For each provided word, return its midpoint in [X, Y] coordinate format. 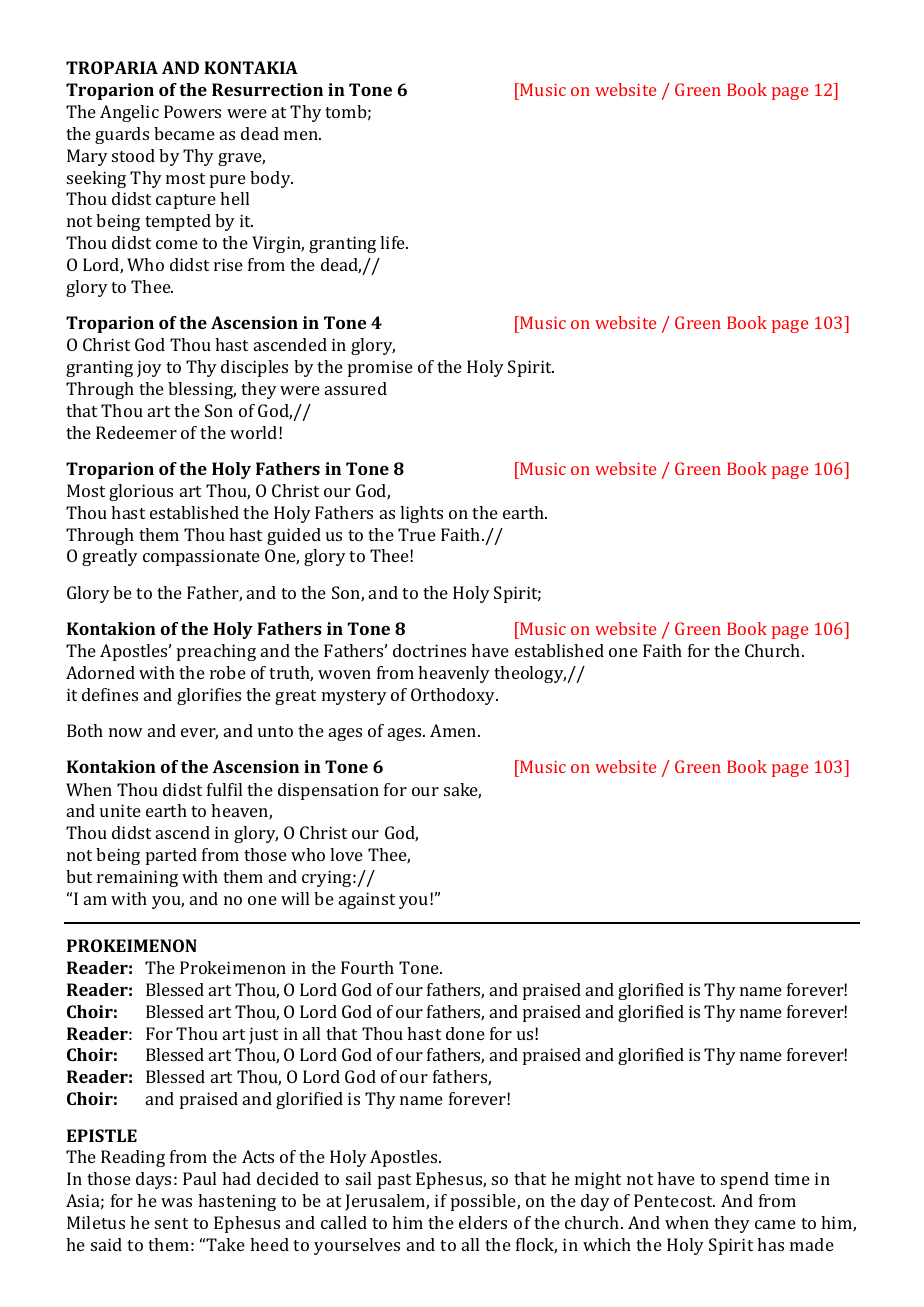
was [176, 1202]
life [394, 242]
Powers [192, 111]
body [271, 179]
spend [745, 1180]
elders [483, 1222]
